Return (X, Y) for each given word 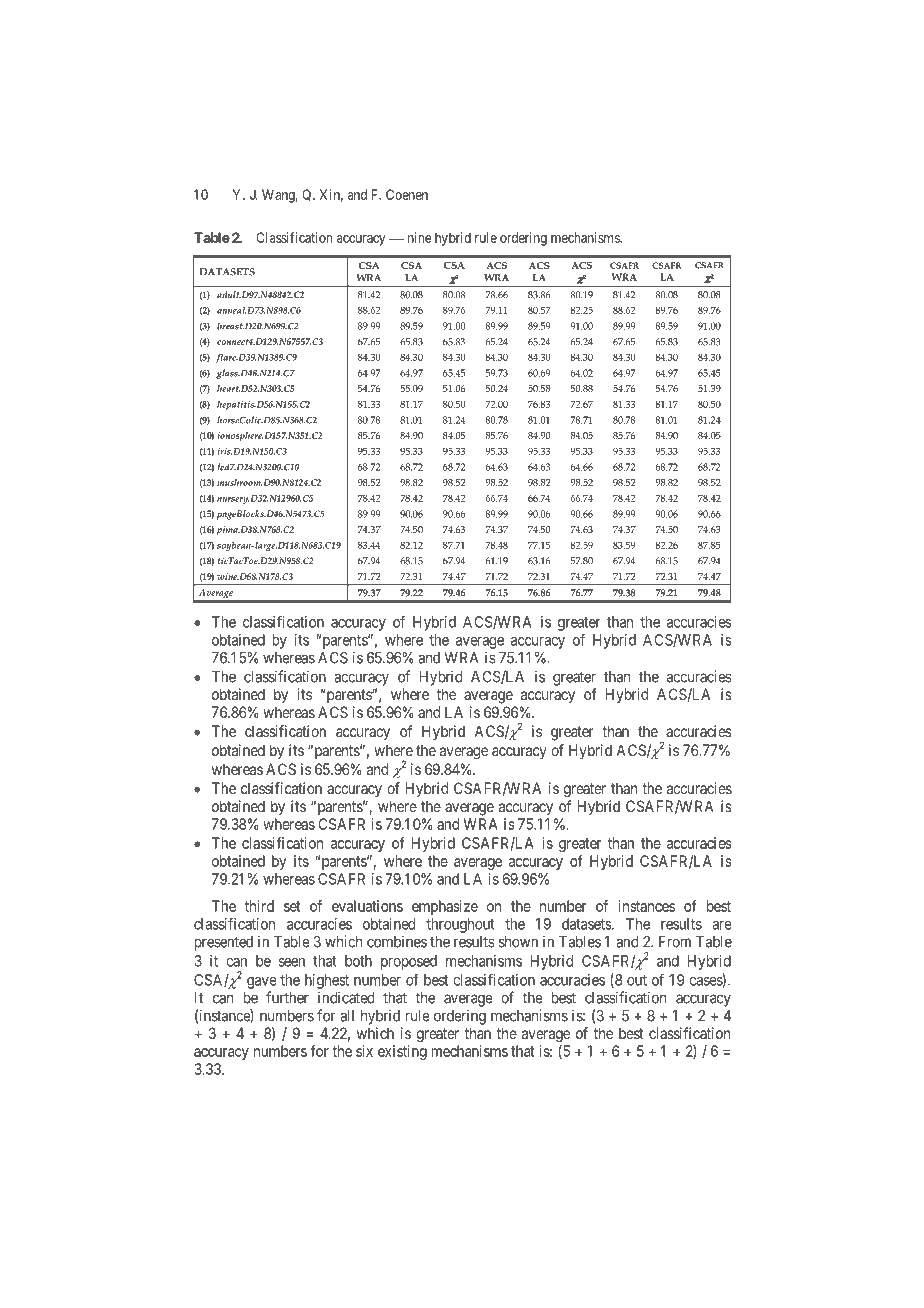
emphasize (445, 907)
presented (224, 943)
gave (262, 983)
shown (518, 942)
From (675, 942)
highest (327, 981)
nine (420, 237)
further (287, 997)
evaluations (367, 906)
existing (402, 1052)
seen (292, 962)
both (358, 961)
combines (397, 941)
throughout (460, 925)
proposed (409, 962)
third (259, 906)
